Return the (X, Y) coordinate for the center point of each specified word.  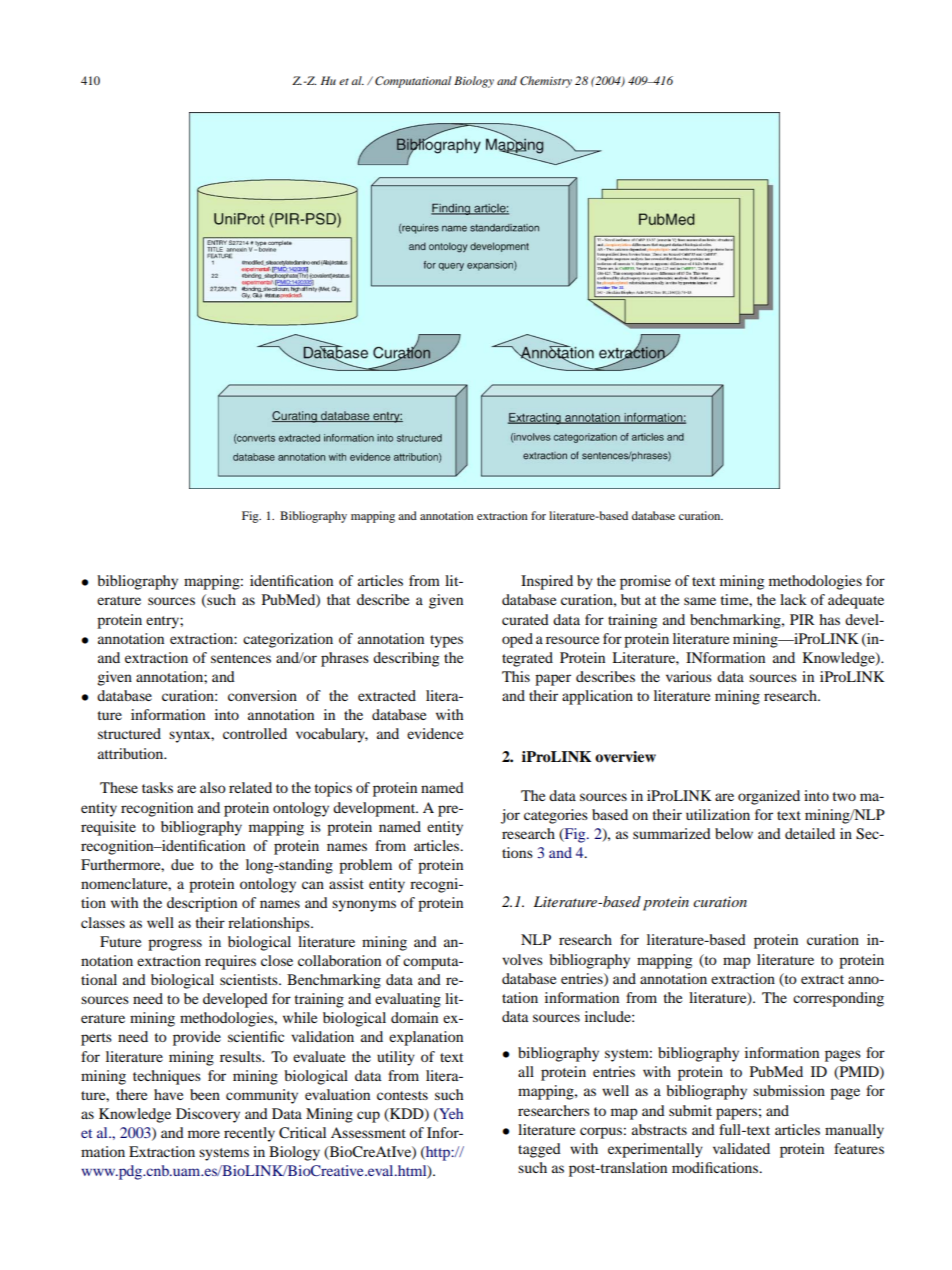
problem (365, 866)
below (734, 833)
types (446, 641)
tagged (539, 1150)
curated (525, 619)
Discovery (208, 1115)
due (182, 864)
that (338, 599)
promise (645, 582)
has (829, 619)
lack (793, 599)
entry (163, 622)
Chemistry (546, 82)
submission (789, 1090)
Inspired (547, 582)
